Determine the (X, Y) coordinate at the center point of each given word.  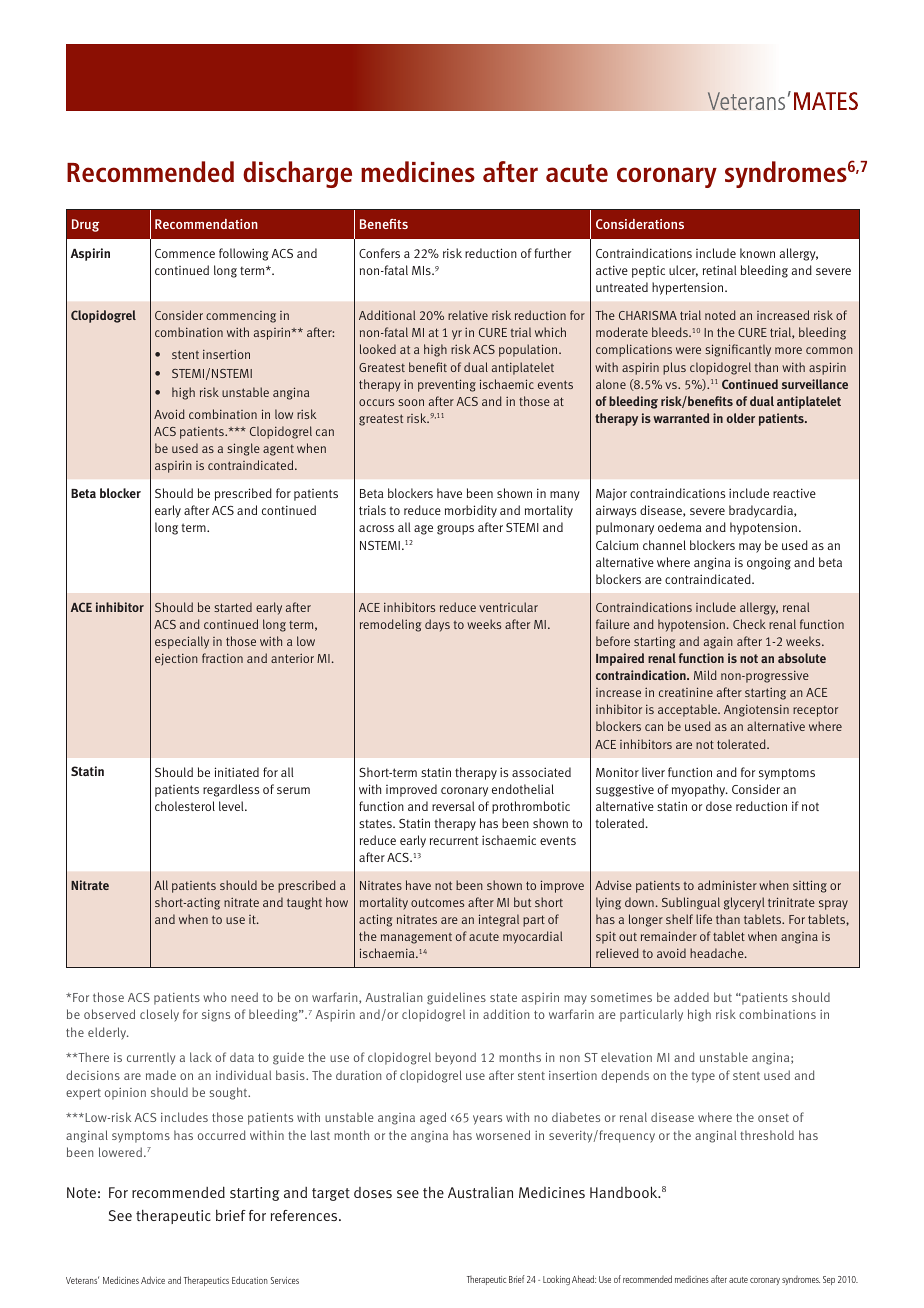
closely (159, 1015)
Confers (379, 253)
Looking (556, 1280)
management (416, 938)
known (757, 253)
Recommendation (206, 224)
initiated (237, 772)
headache (718, 953)
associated (541, 772)
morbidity (471, 511)
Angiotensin (756, 710)
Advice (153, 1280)
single (243, 449)
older (740, 418)
